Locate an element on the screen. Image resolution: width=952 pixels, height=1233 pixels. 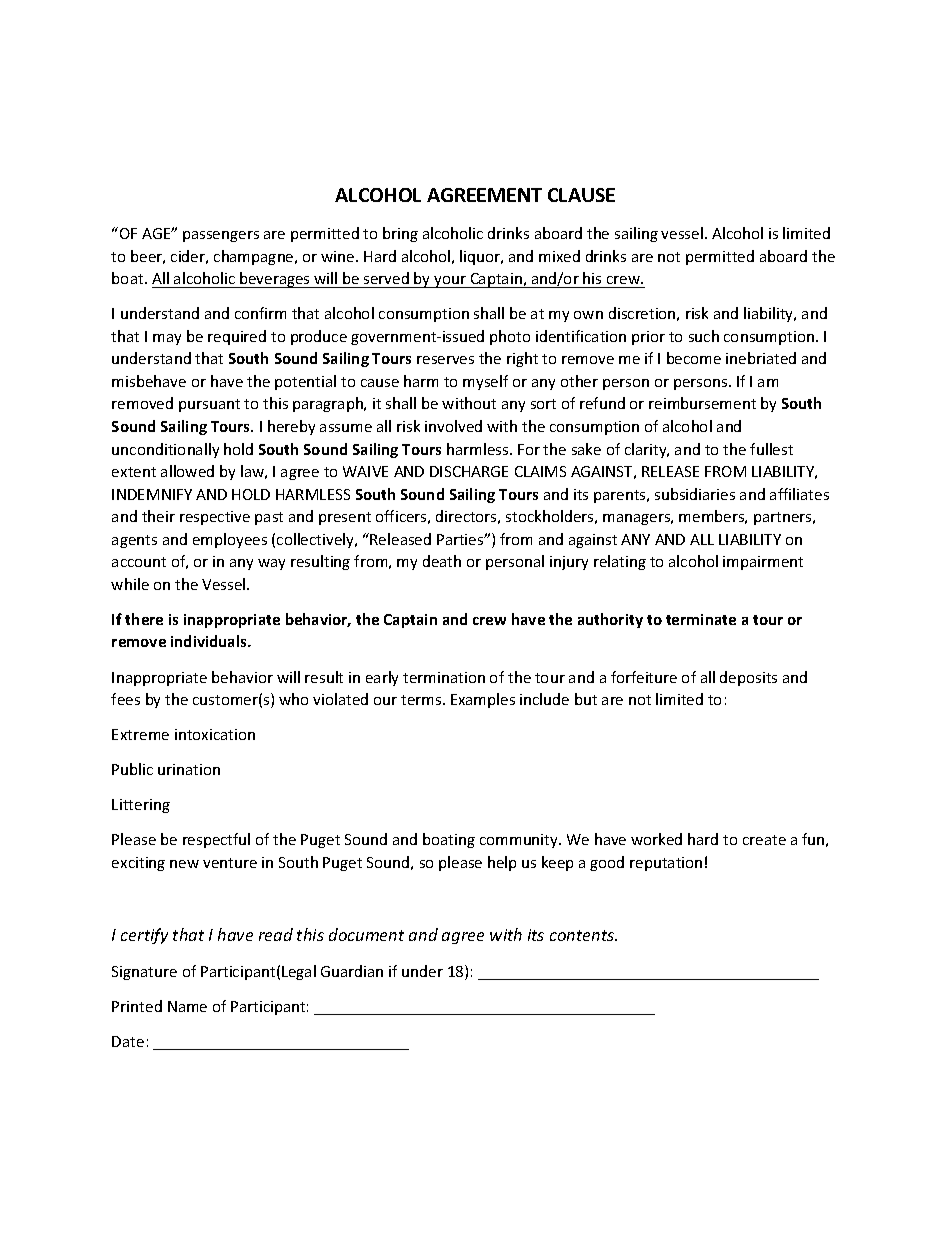
reimbursement is located at coordinates (702, 403).
